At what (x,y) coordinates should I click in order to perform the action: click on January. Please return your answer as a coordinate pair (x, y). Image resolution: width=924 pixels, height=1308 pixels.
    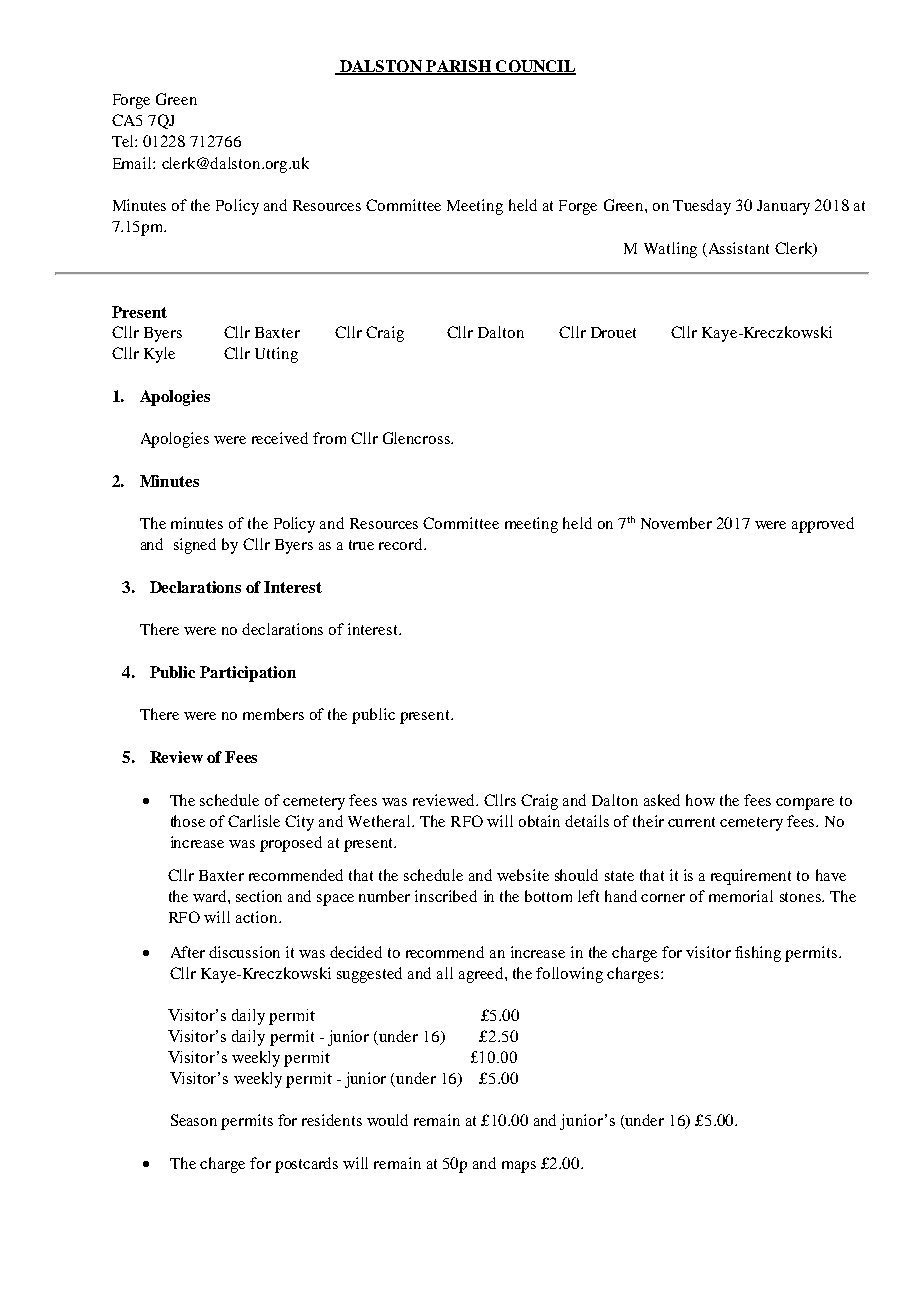
    Looking at the image, I should click on (783, 207).
